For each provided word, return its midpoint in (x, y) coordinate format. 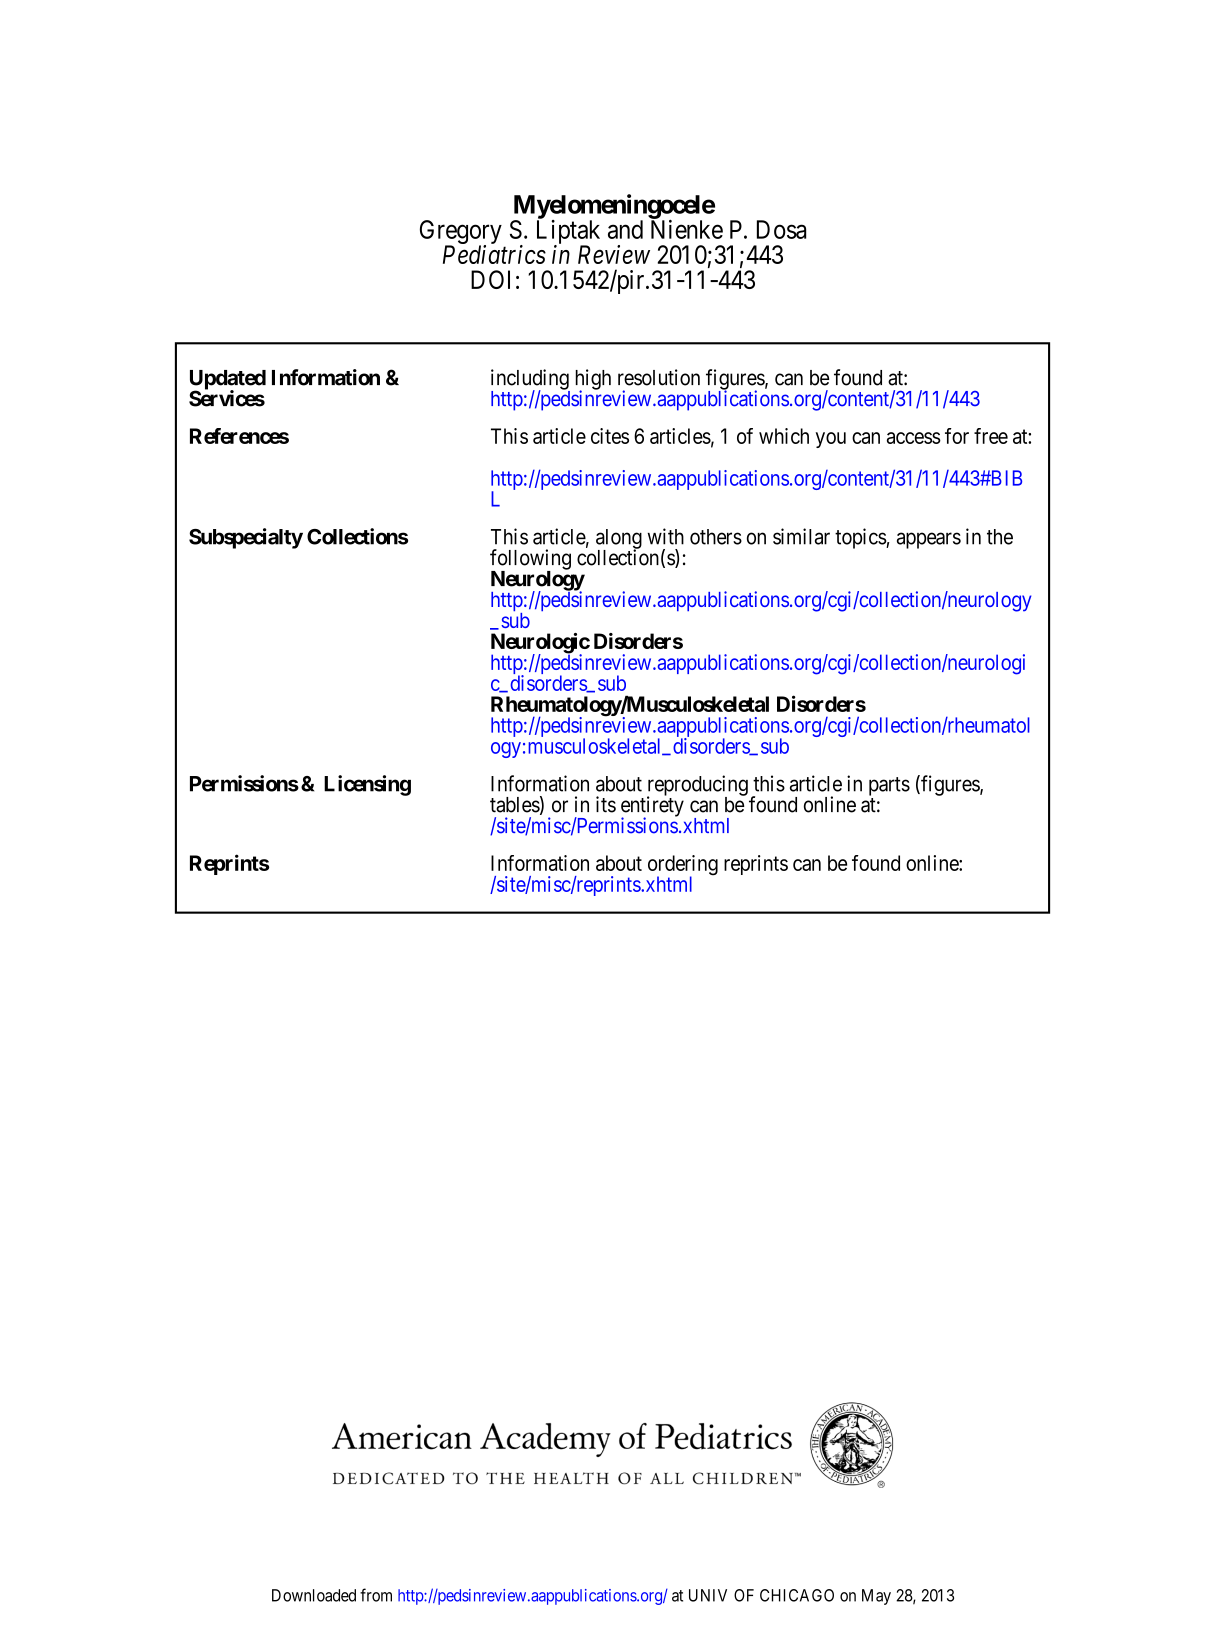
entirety (652, 807)
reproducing (697, 786)
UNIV (708, 1595)
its (606, 804)
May (876, 1597)
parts (889, 786)
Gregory (461, 233)
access (914, 438)
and (625, 229)
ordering (683, 866)
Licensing (367, 785)
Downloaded (314, 1595)
